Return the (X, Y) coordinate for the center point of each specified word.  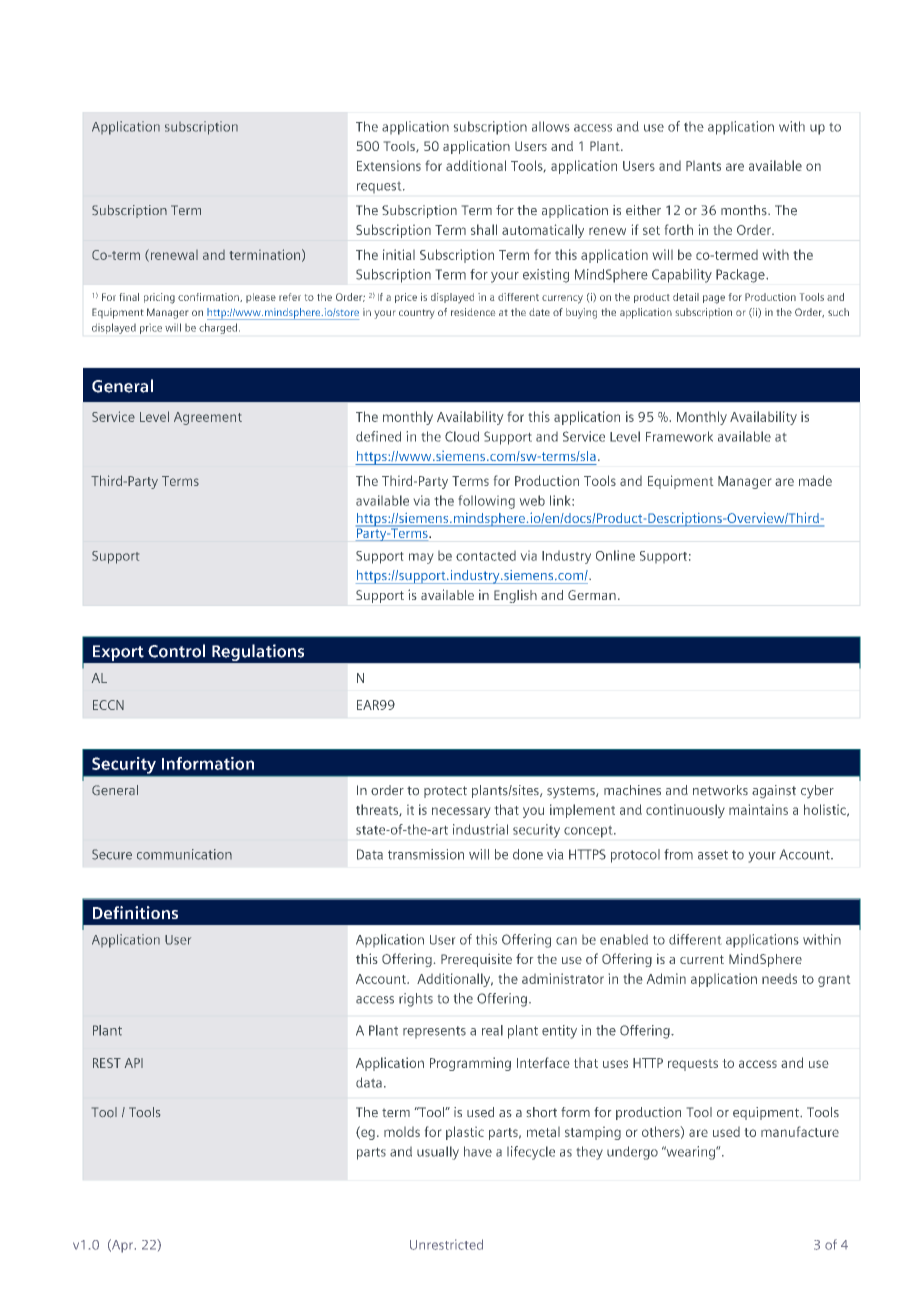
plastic (465, 1133)
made (815, 480)
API (134, 1063)
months (745, 210)
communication (184, 854)
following (487, 502)
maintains (758, 809)
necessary (461, 812)
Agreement (208, 418)
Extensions (389, 165)
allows (551, 126)
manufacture (800, 1131)
